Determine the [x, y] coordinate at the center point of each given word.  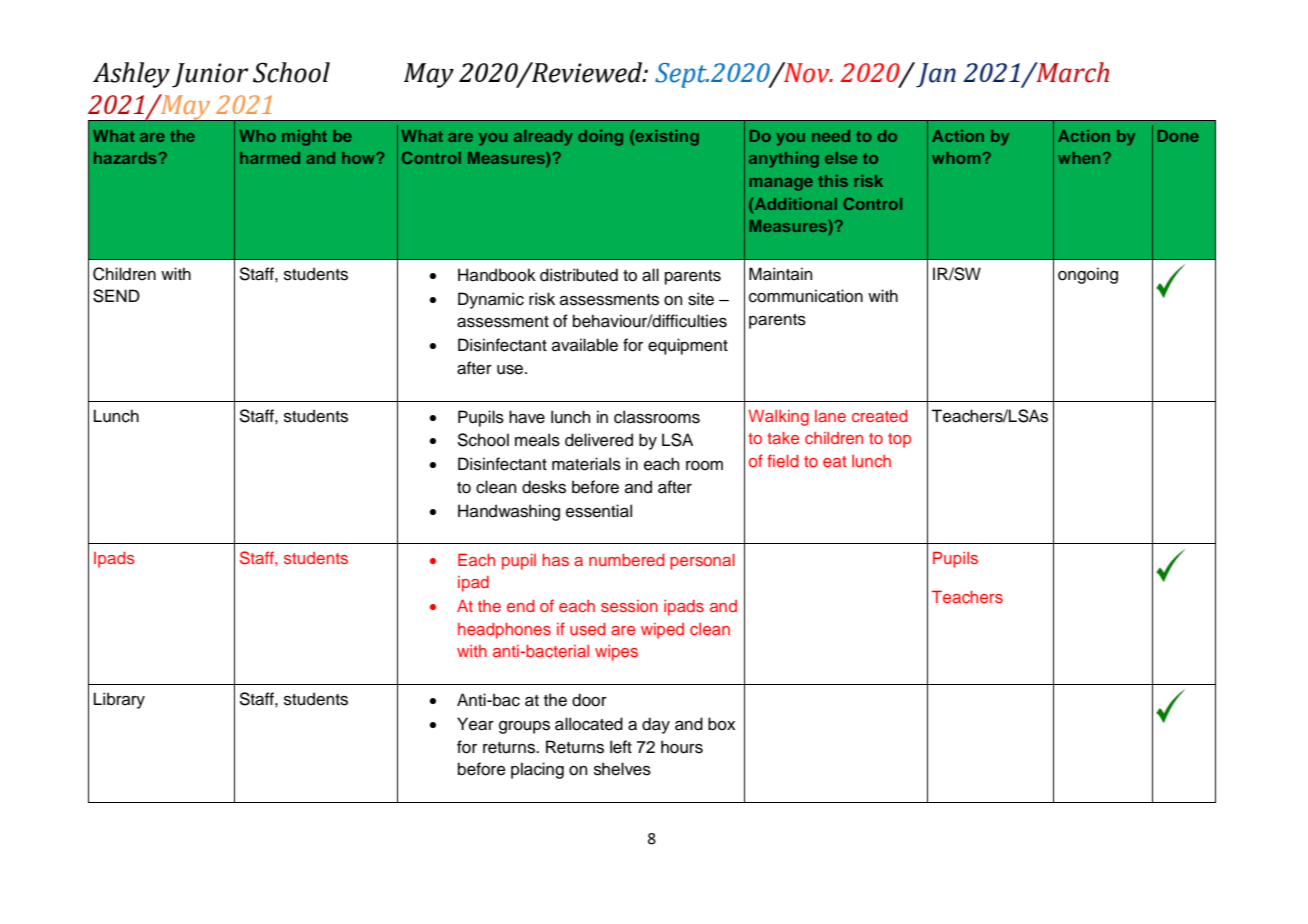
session [629, 606]
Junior [210, 75]
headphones [504, 631]
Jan [936, 75]
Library [119, 700]
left [621, 747]
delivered [599, 440]
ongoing [1088, 275]
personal [702, 562]
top [899, 440]
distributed [579, 275]
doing [600, 138]
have [527, 417]
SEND [116, 296]
